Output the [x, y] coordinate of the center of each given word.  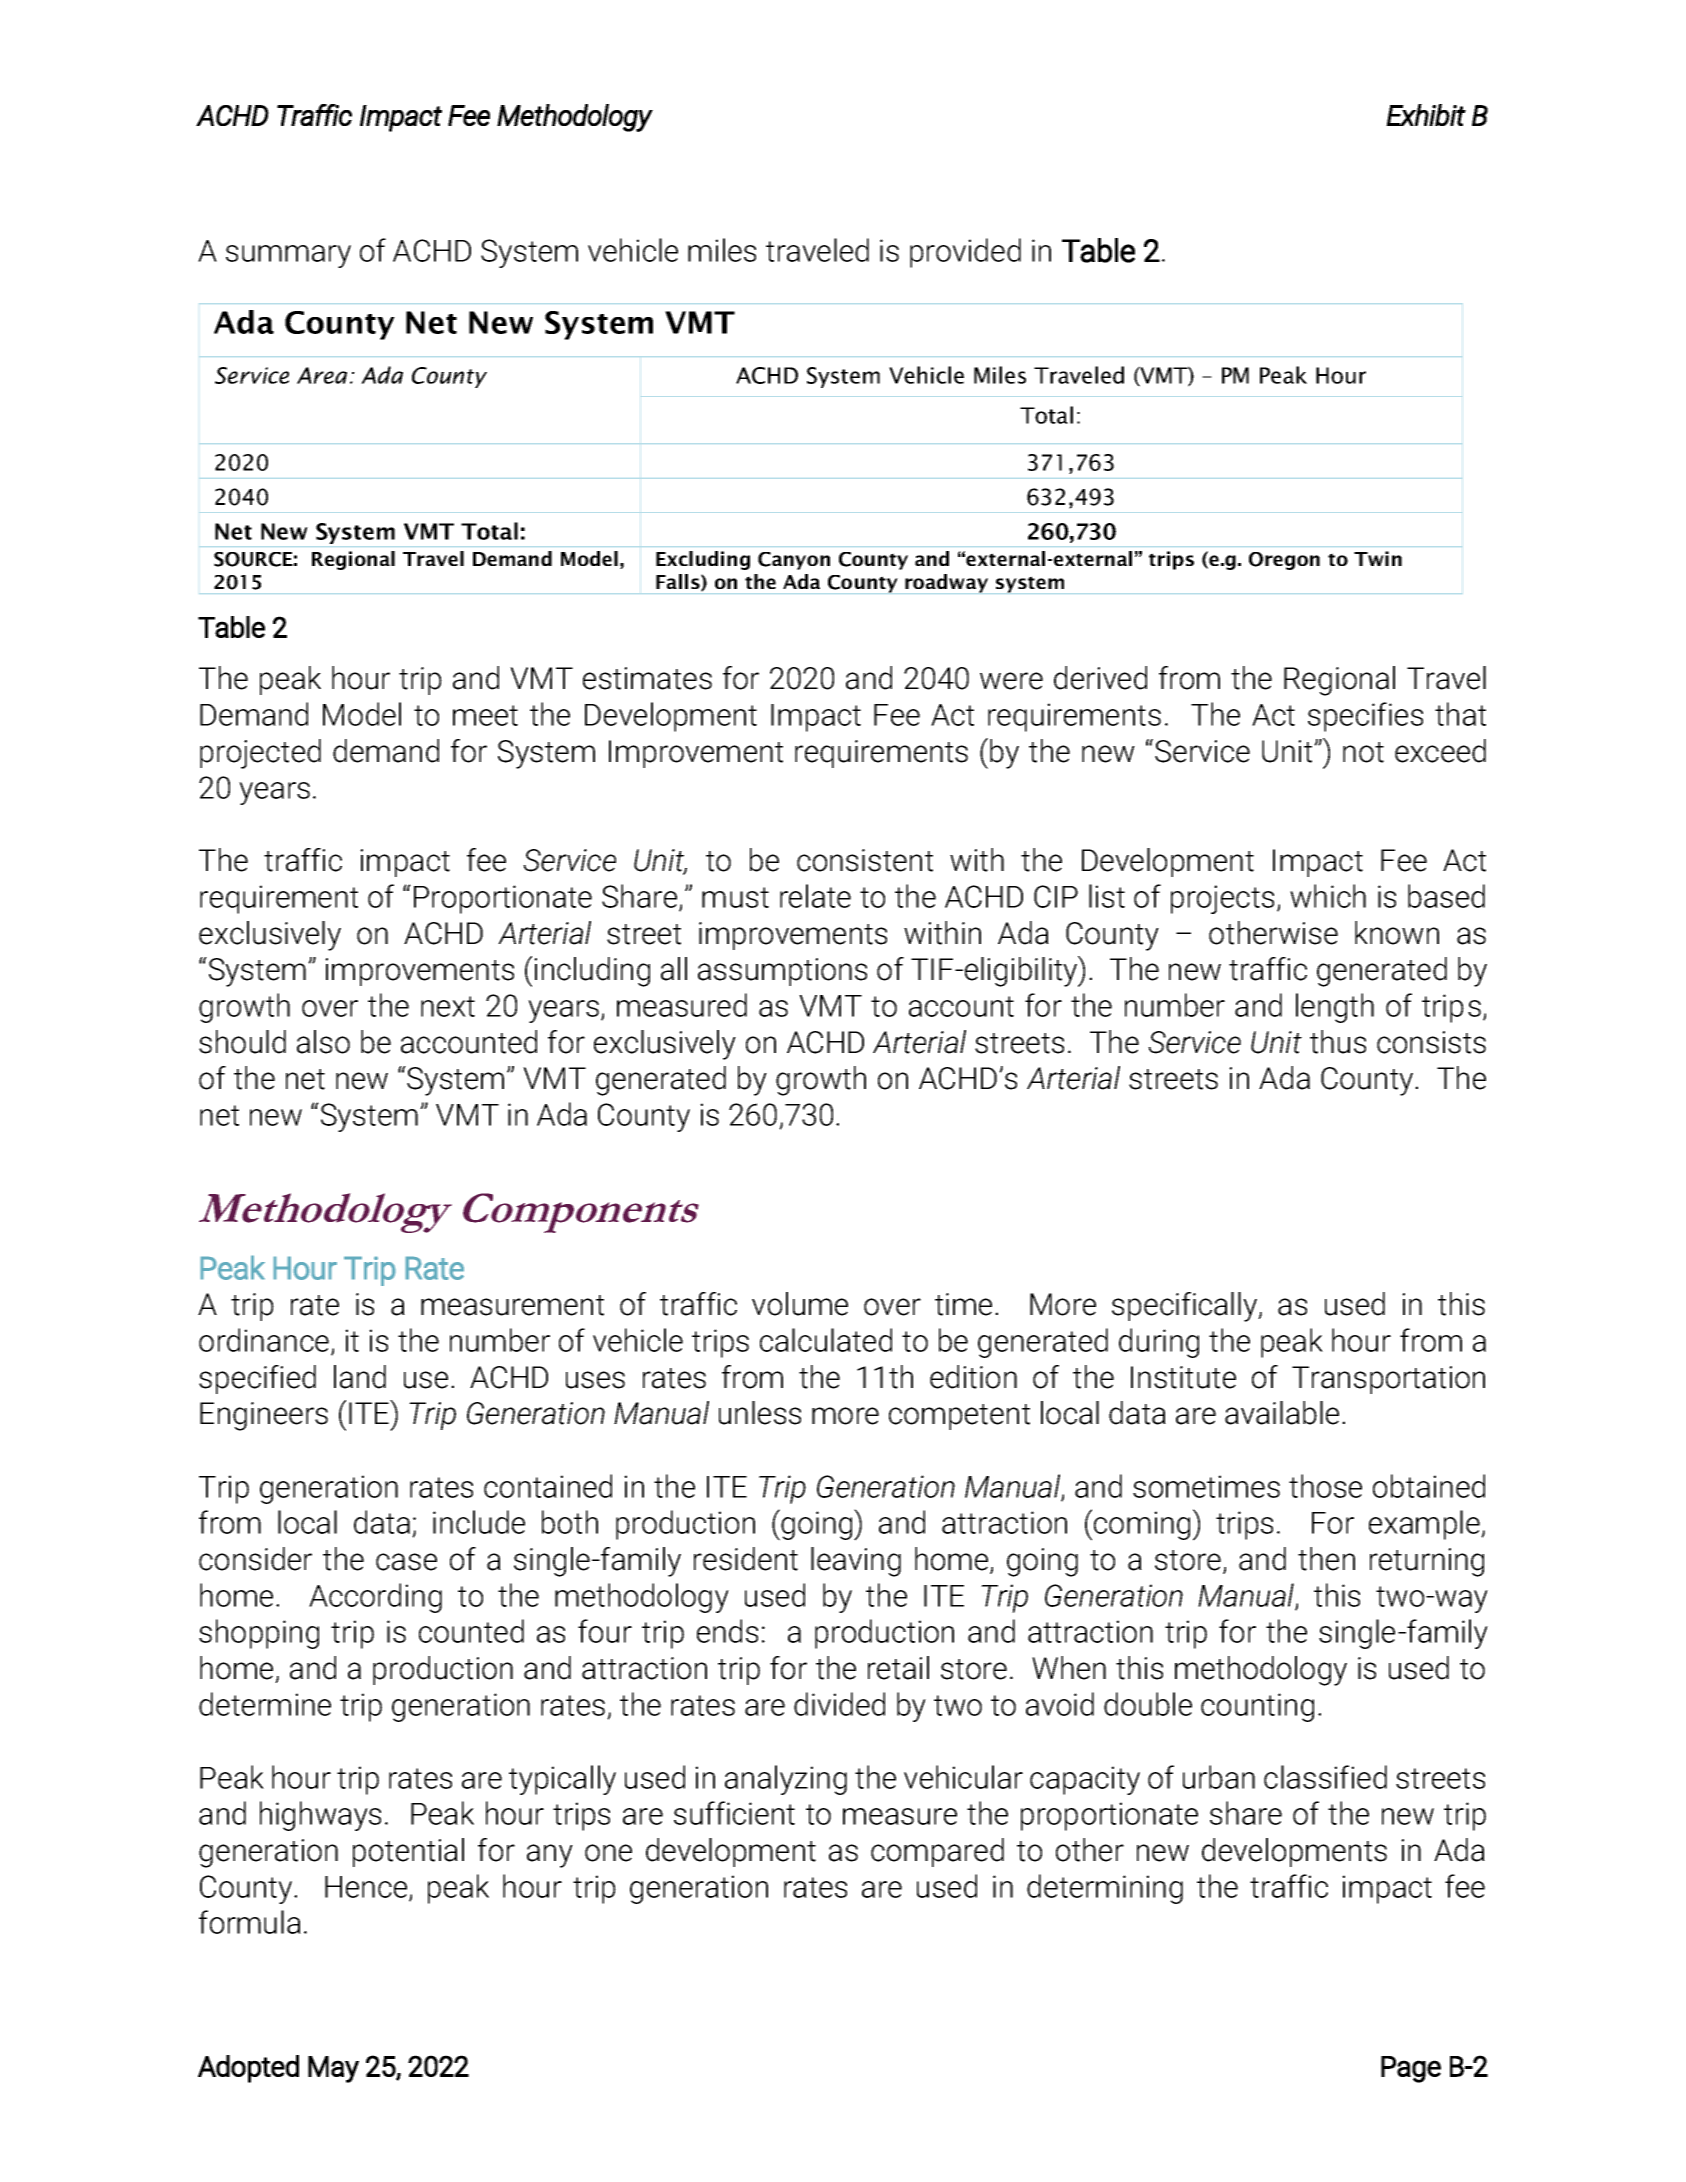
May [333, 2069]
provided [965, 253]
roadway [946, 583]
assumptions [782, 972]
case [406, 1562]
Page [1411, 2069]
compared [937, 1852]
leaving [856, 1562]
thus [1338, 1042]
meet [485, 715]
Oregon [1284, 561]
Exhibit [1426, 115]
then [1326, 1559]
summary [288, 256]
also [323, 1042]
